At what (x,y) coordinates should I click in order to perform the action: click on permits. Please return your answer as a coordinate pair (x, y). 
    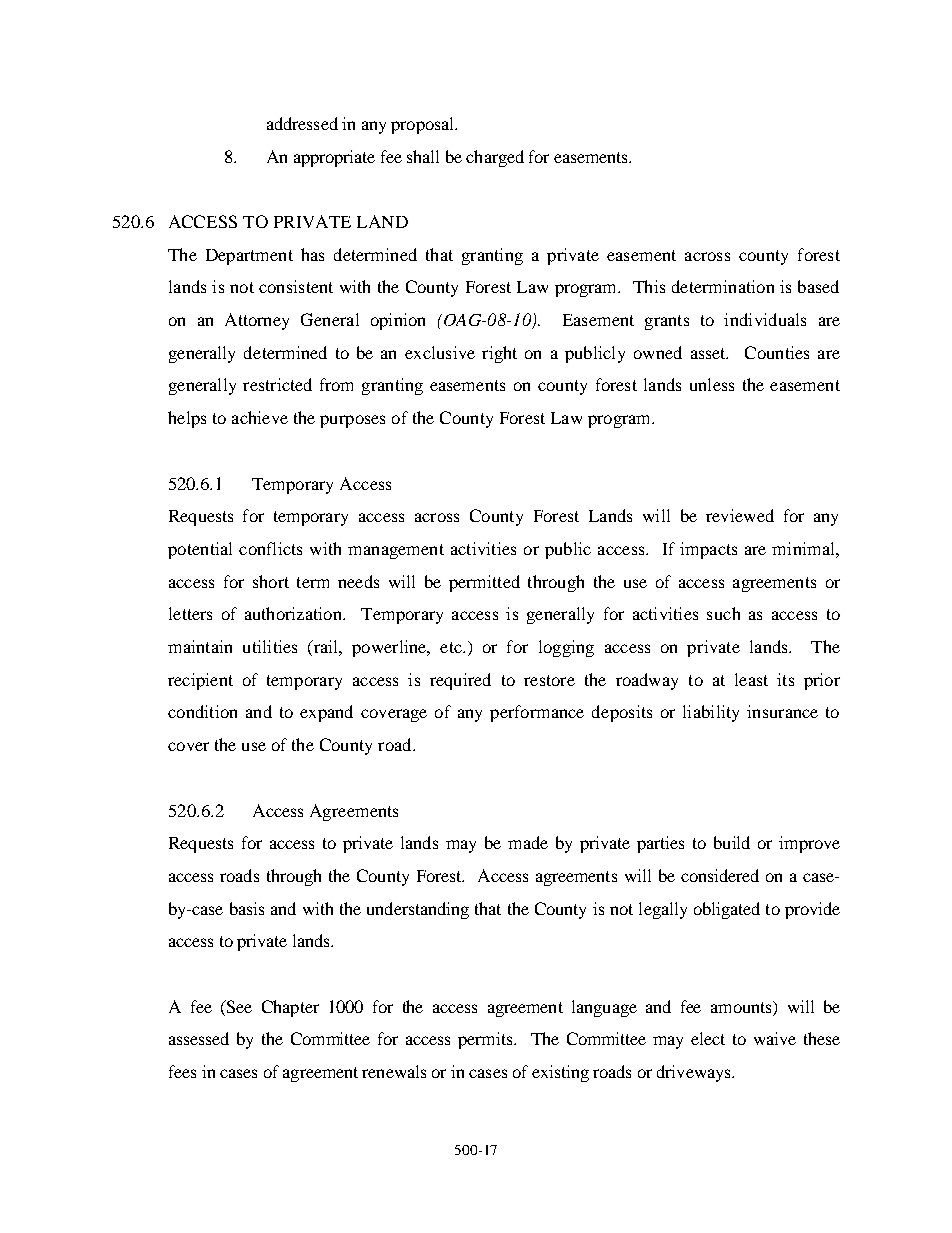
    Looking at the image, I should click on (486, 1040).
